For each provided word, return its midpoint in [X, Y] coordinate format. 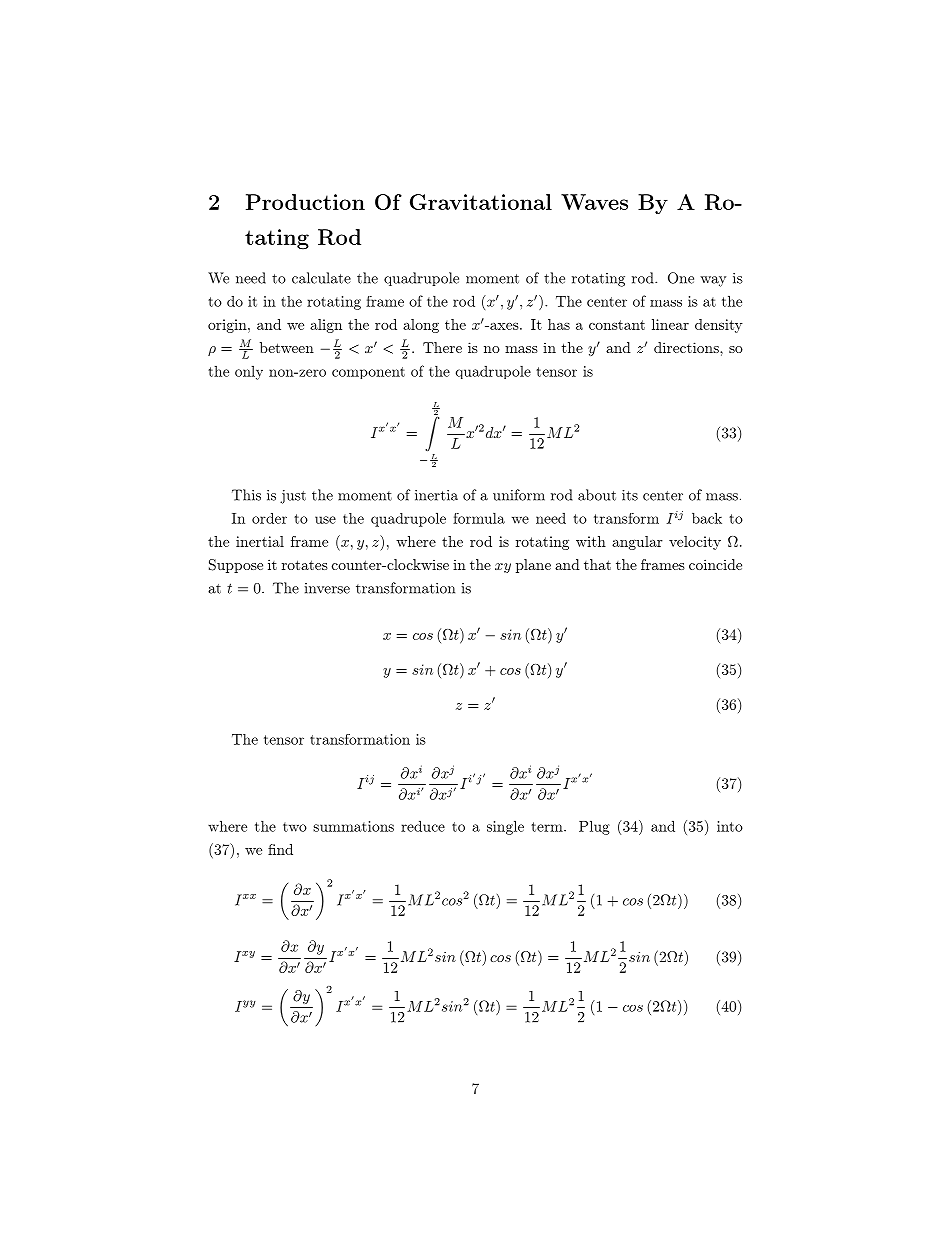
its [630, 495]
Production [305, 202]
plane [533, 566]
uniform [519, 495]
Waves [594, 202]
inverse [327, 588]
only [249, 372]
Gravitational [481, 202]
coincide [715, 564]
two [295, 827]
